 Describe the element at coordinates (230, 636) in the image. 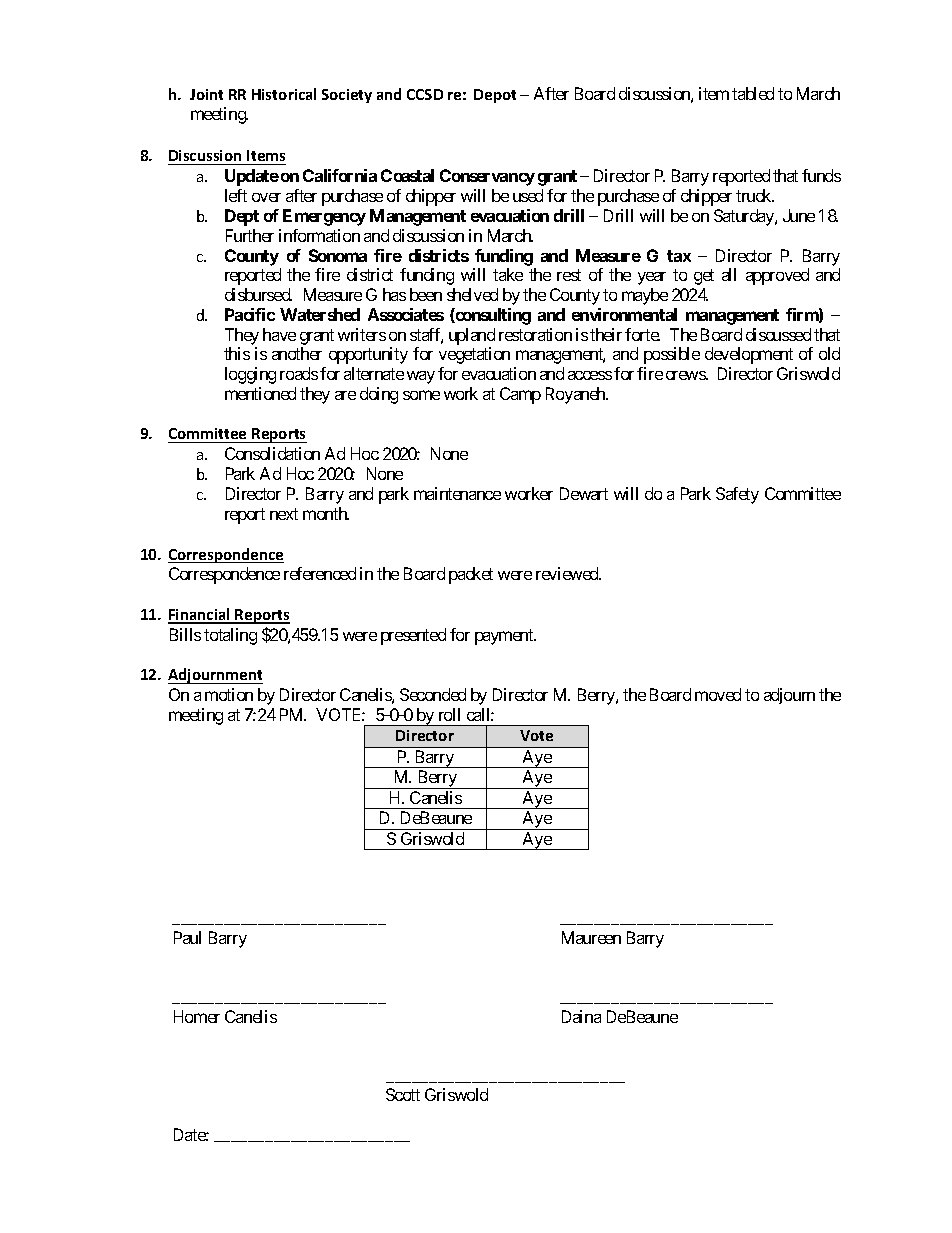

I see `totaling` at that location.
